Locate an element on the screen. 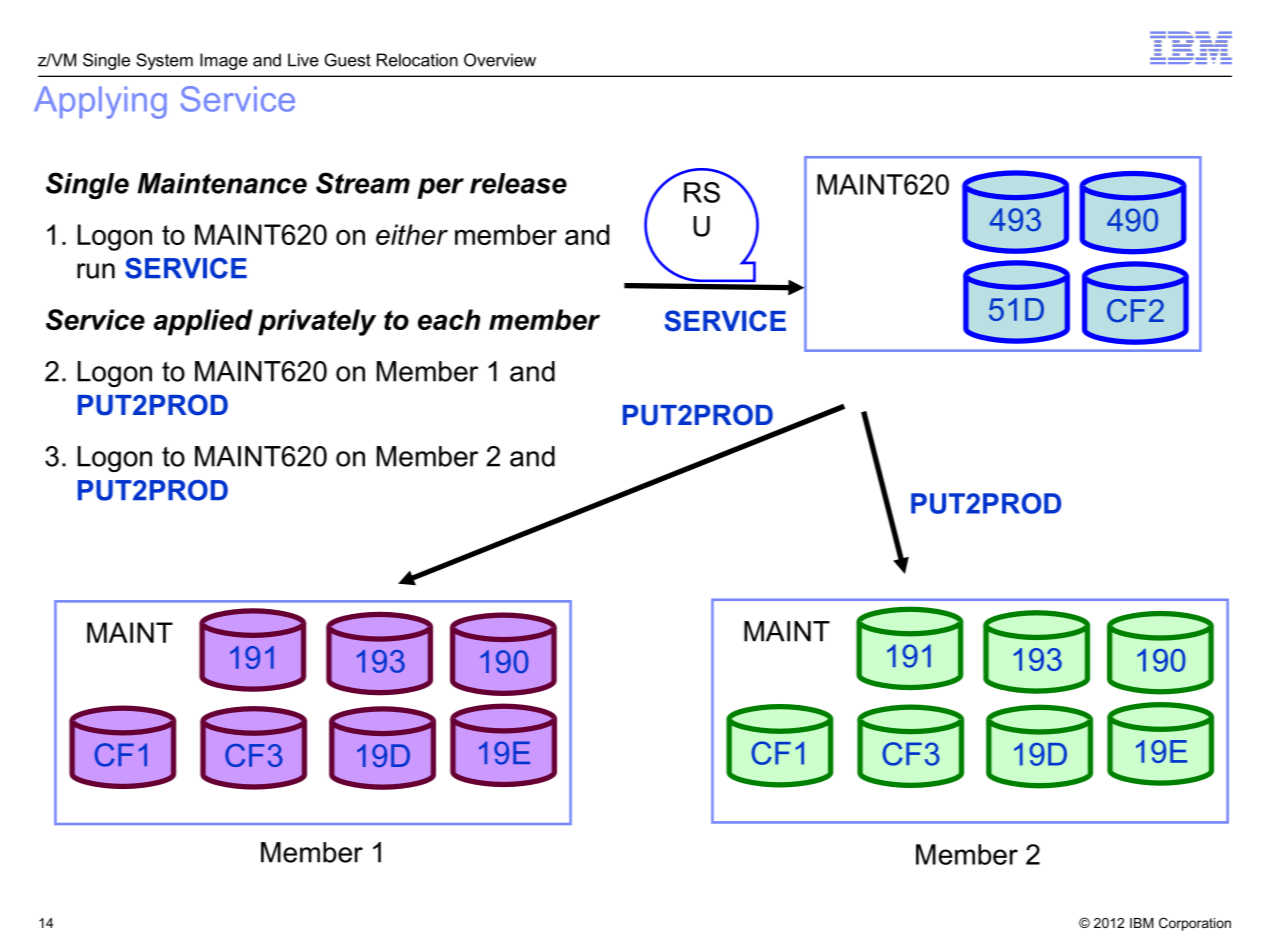 This screenshot has width=1270, height=952. Image is located at coordinates (224, 61).
